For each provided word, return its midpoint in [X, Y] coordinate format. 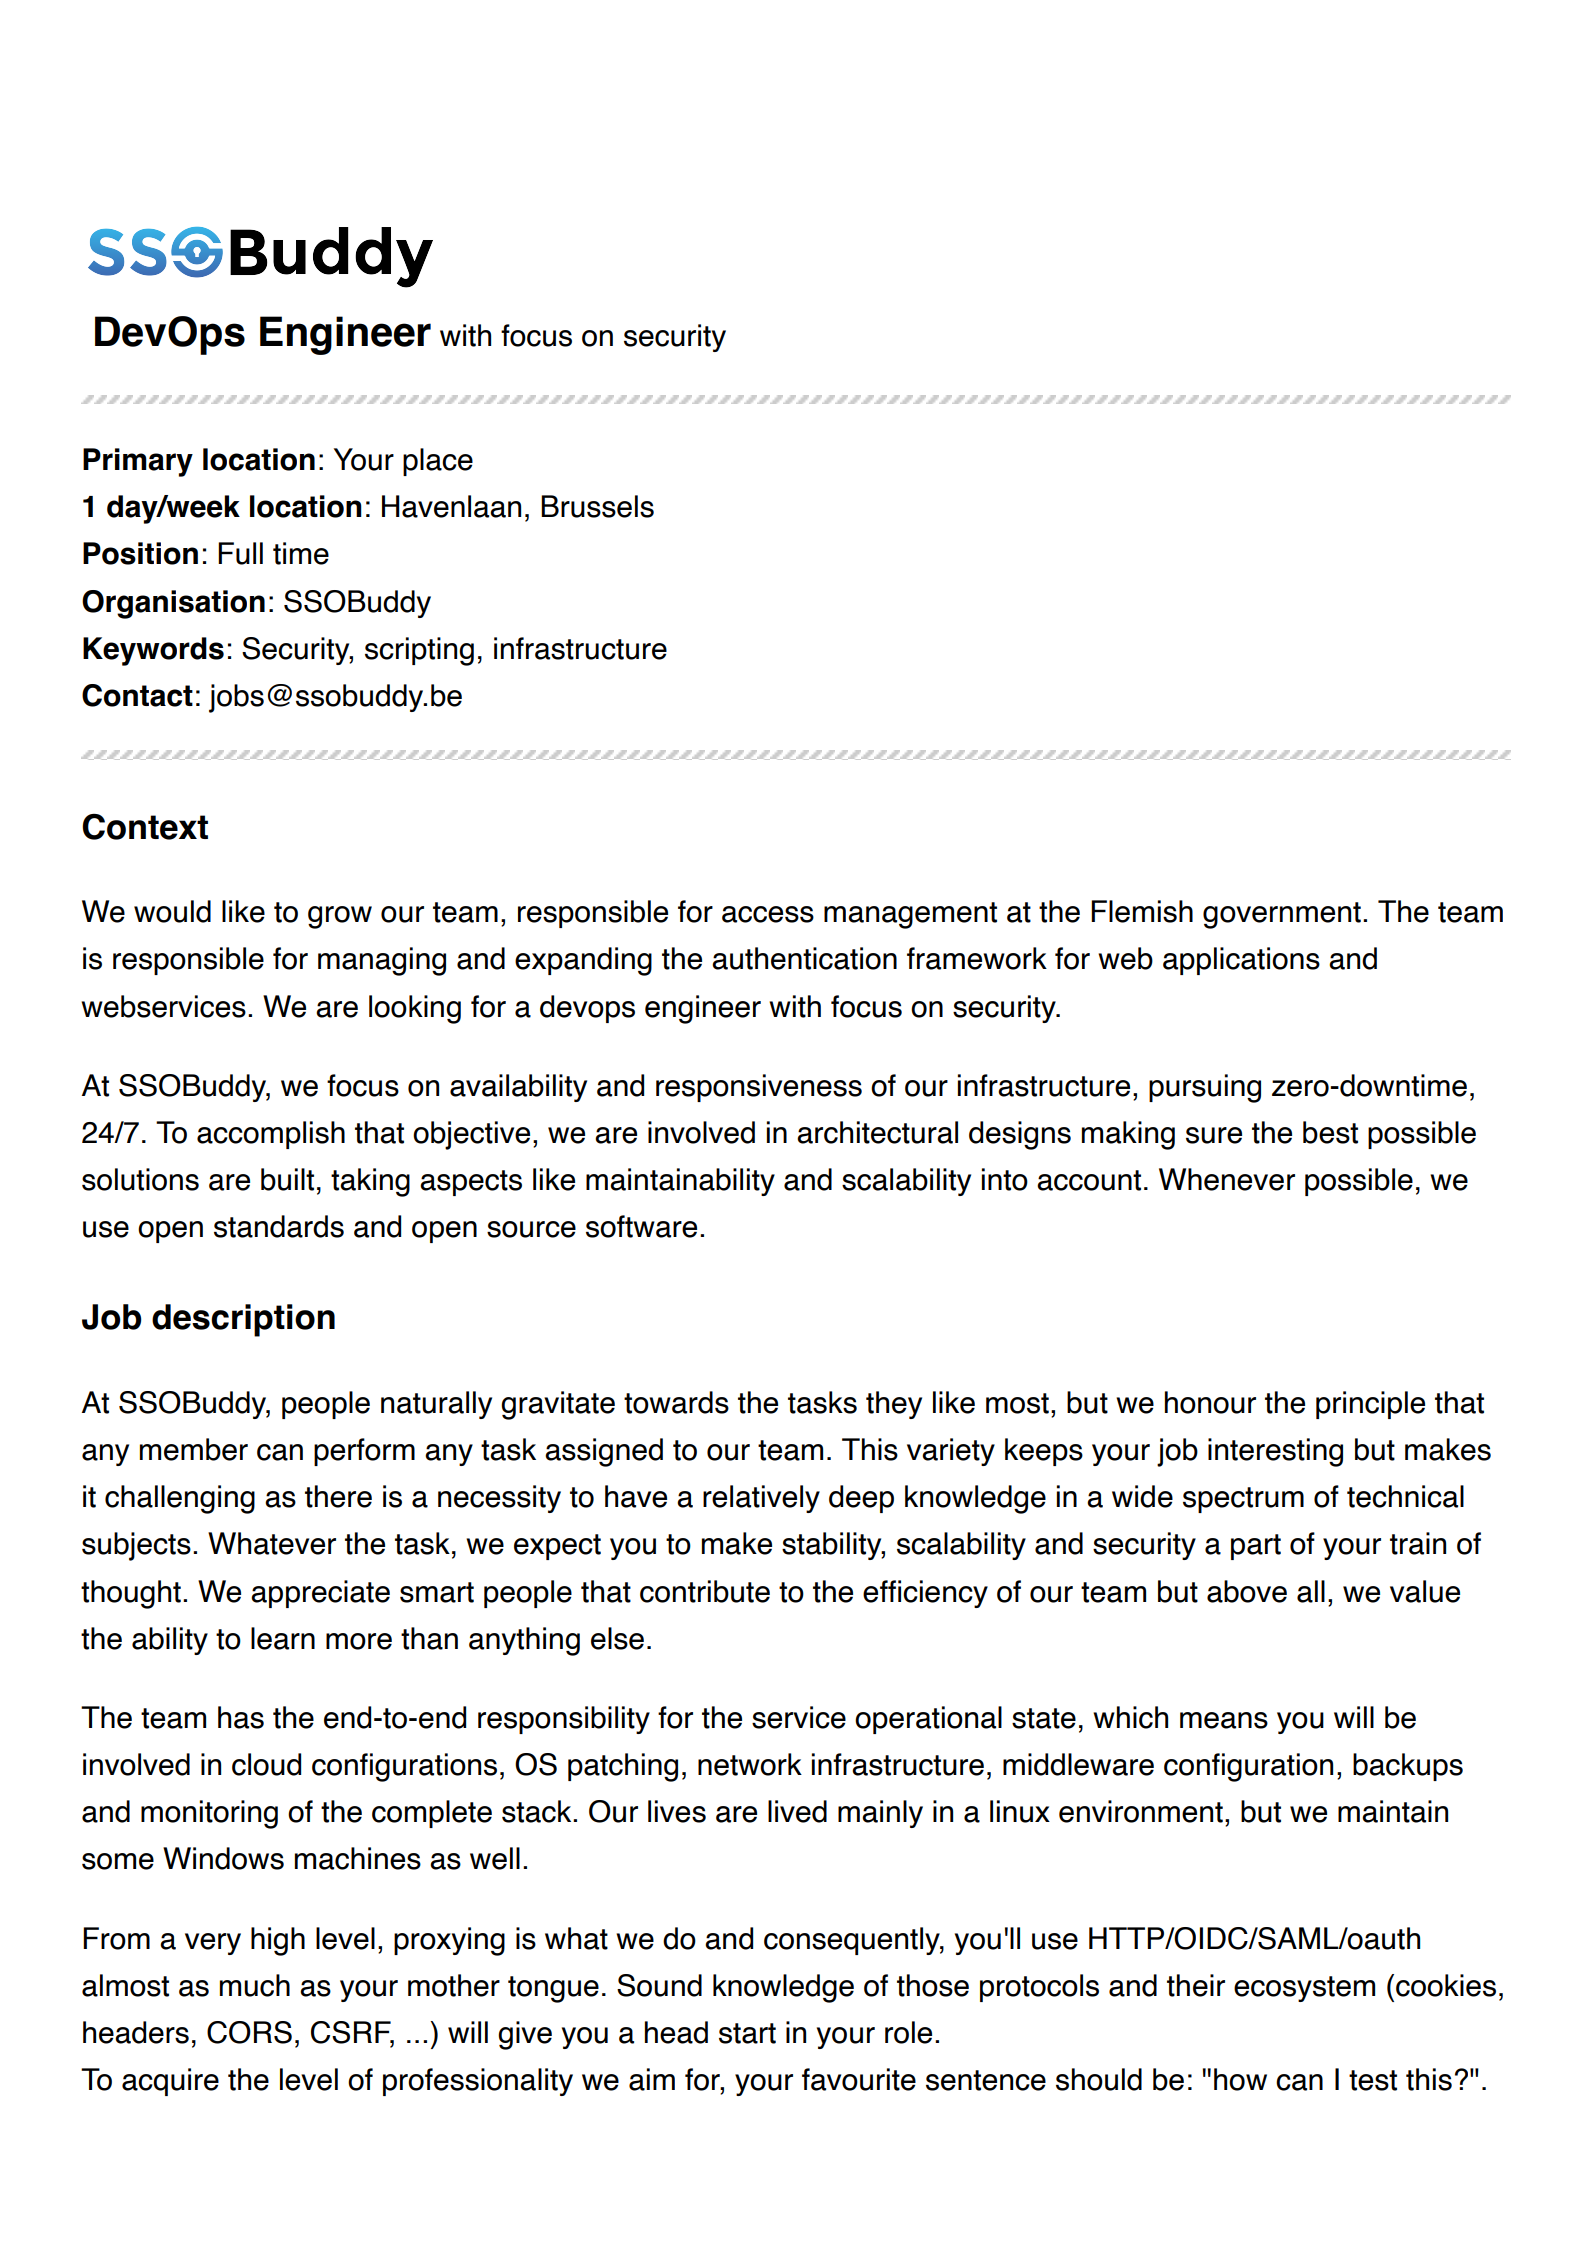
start [747, 2033]
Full [240, 553]
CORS [249, 2032]
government [1282, 915]
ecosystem [1304, 1989]
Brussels [597, 506]
